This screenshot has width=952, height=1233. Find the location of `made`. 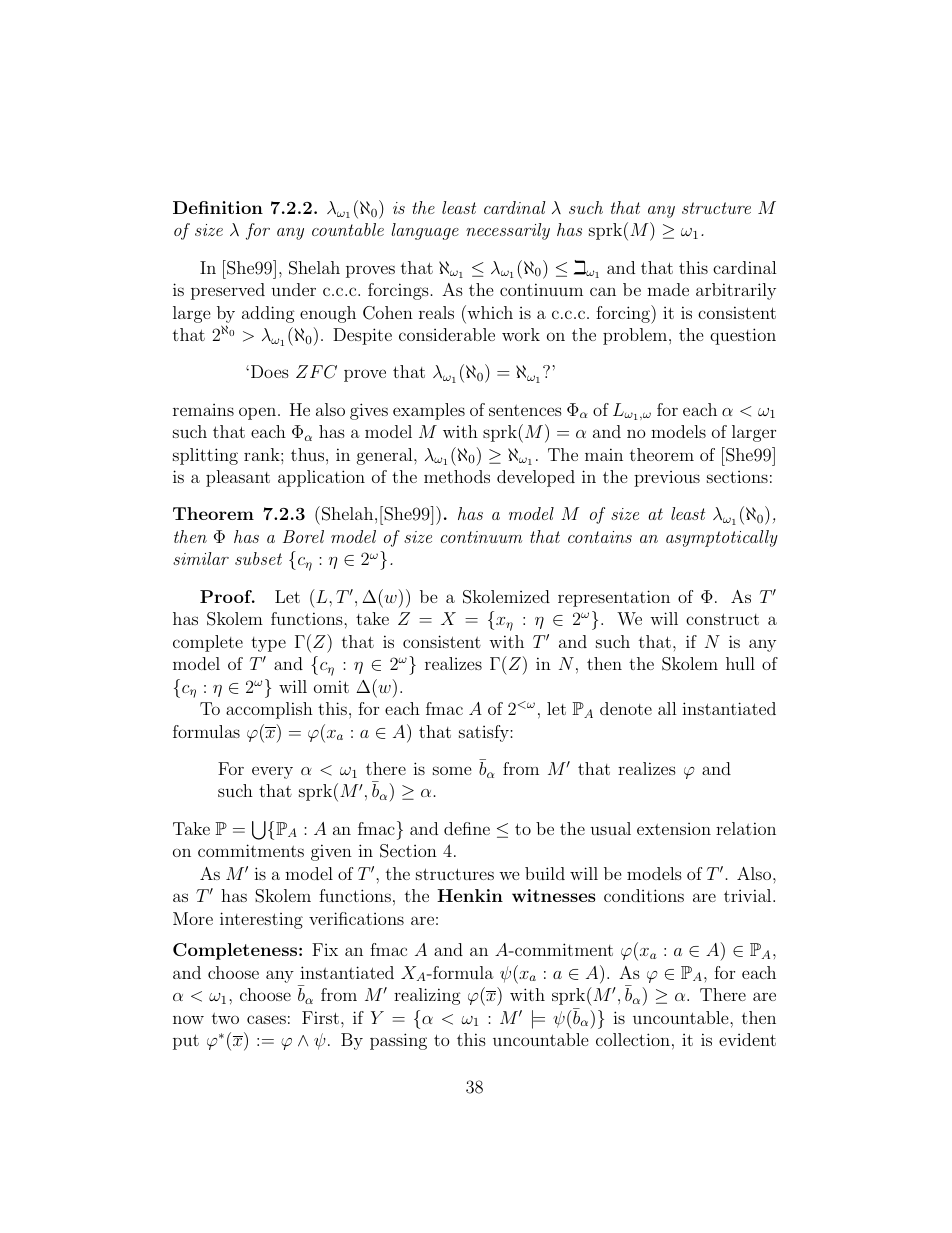

made is located at coordinates (668, 289).
